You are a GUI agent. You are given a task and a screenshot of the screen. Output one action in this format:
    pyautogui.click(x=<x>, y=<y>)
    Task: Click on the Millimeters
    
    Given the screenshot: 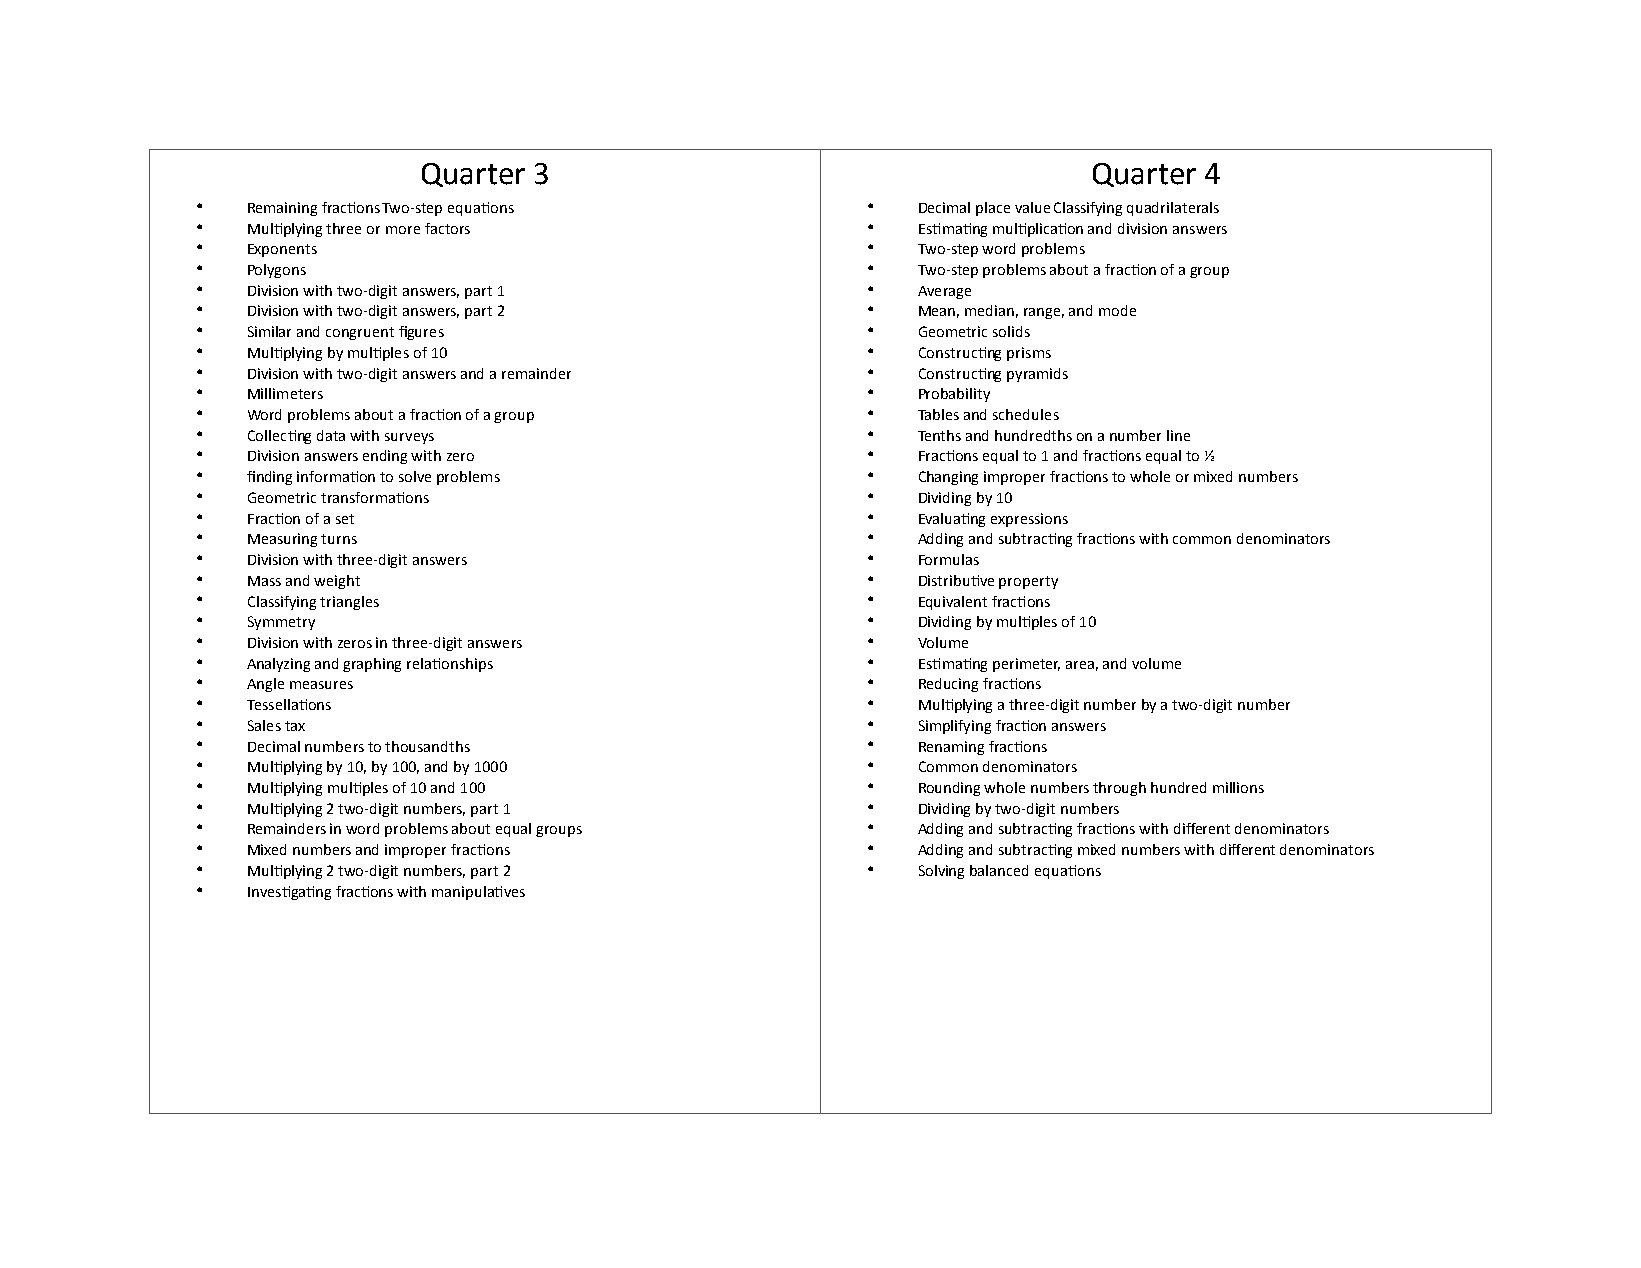 What is the action you would take?
    pyautogui.click(x=285, y=393)
